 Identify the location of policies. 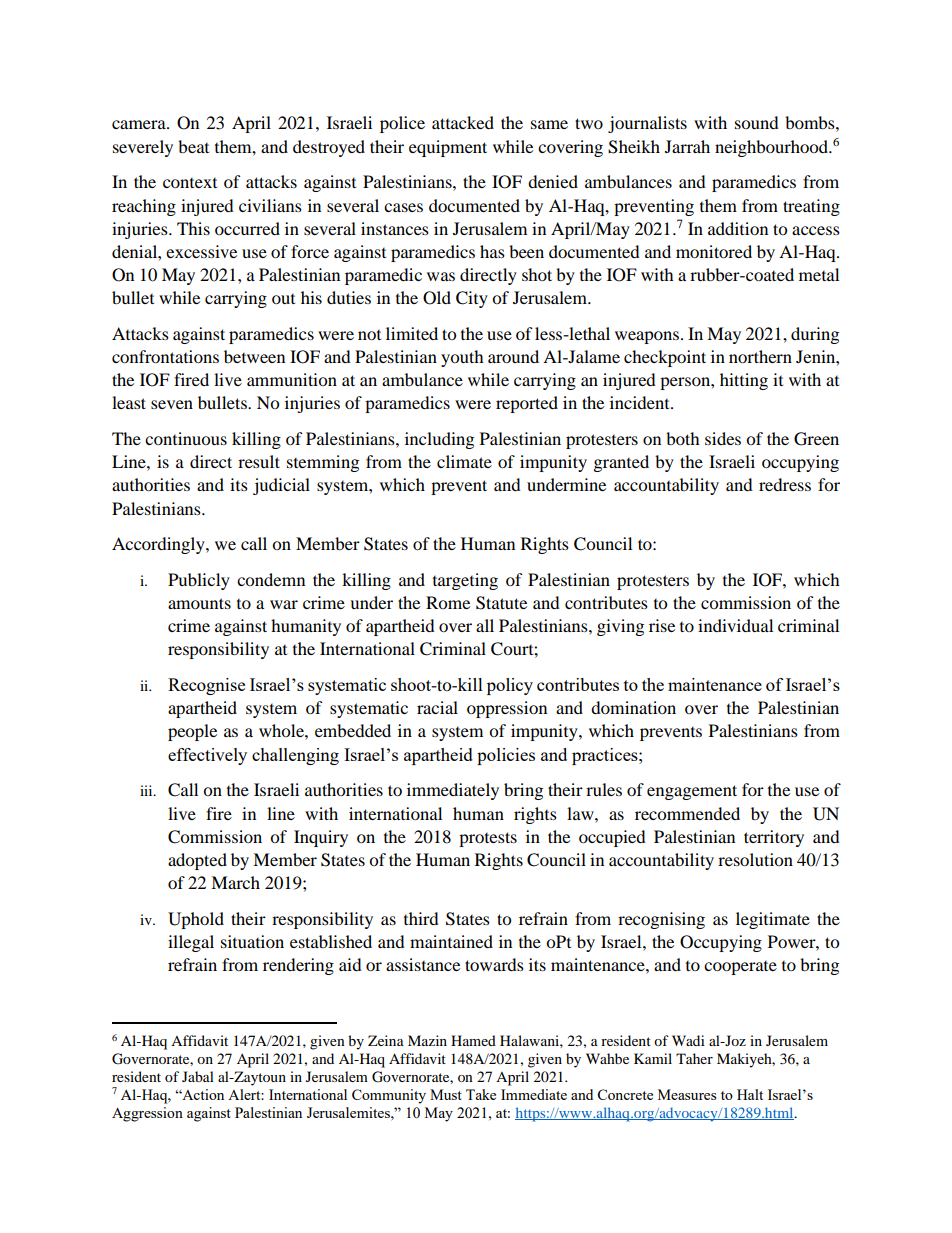
(506, 756).
